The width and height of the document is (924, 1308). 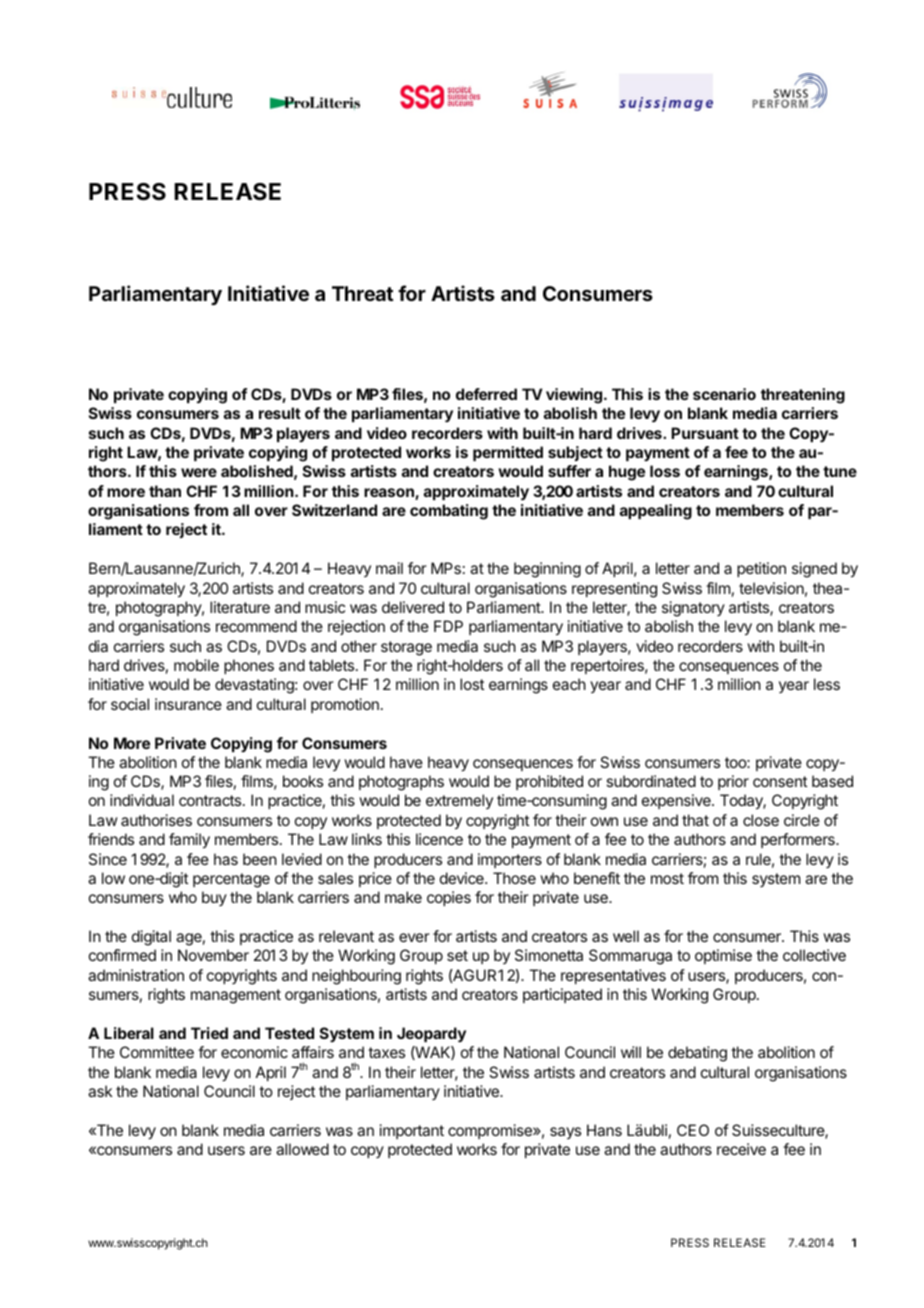 I want to click on literature, so click(x=240, y=607).
